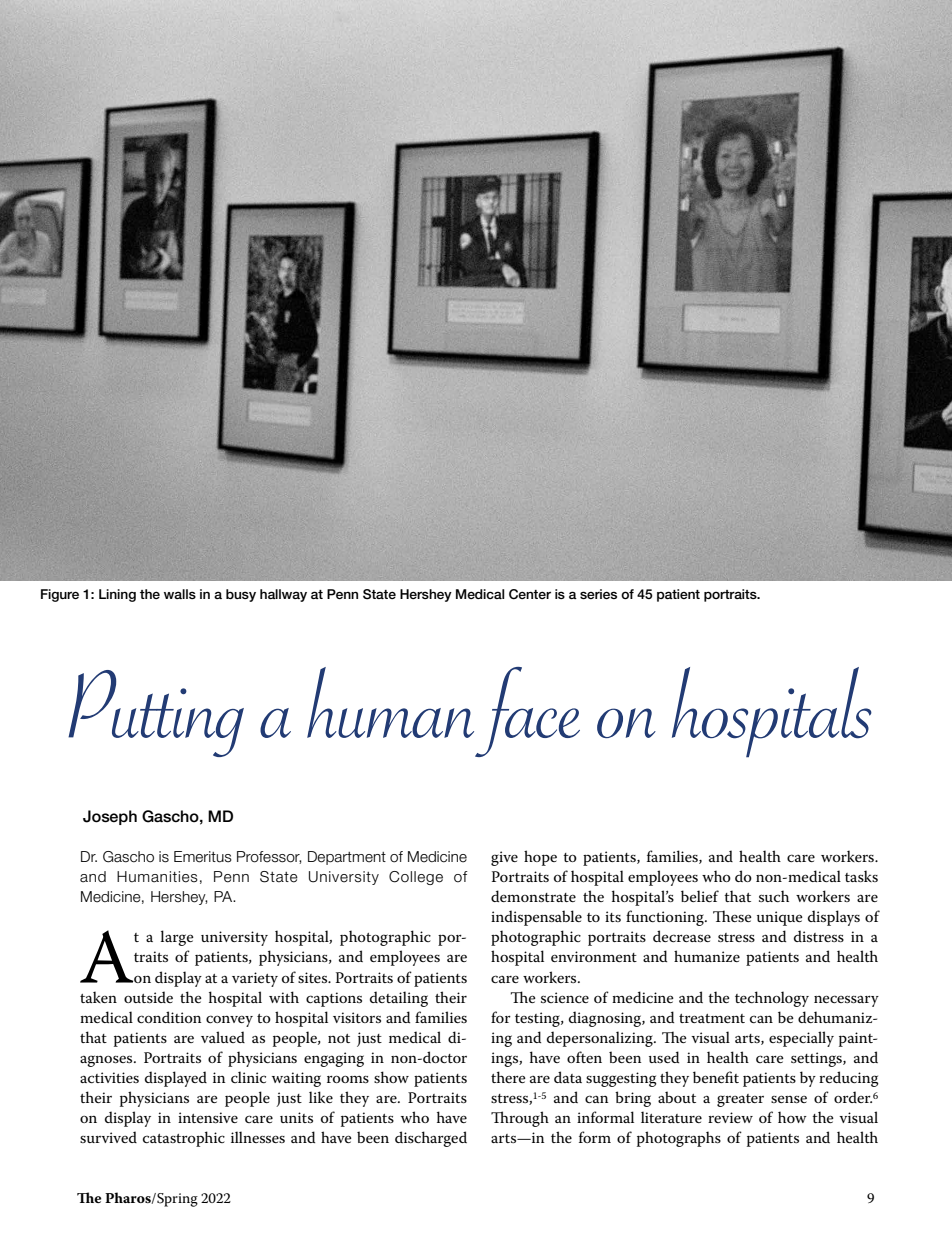 The height and width of the screenshot is (1256, 952). Describe the element at coordinates (682, 936) in the screenshot. I see `decrease` at that location.
